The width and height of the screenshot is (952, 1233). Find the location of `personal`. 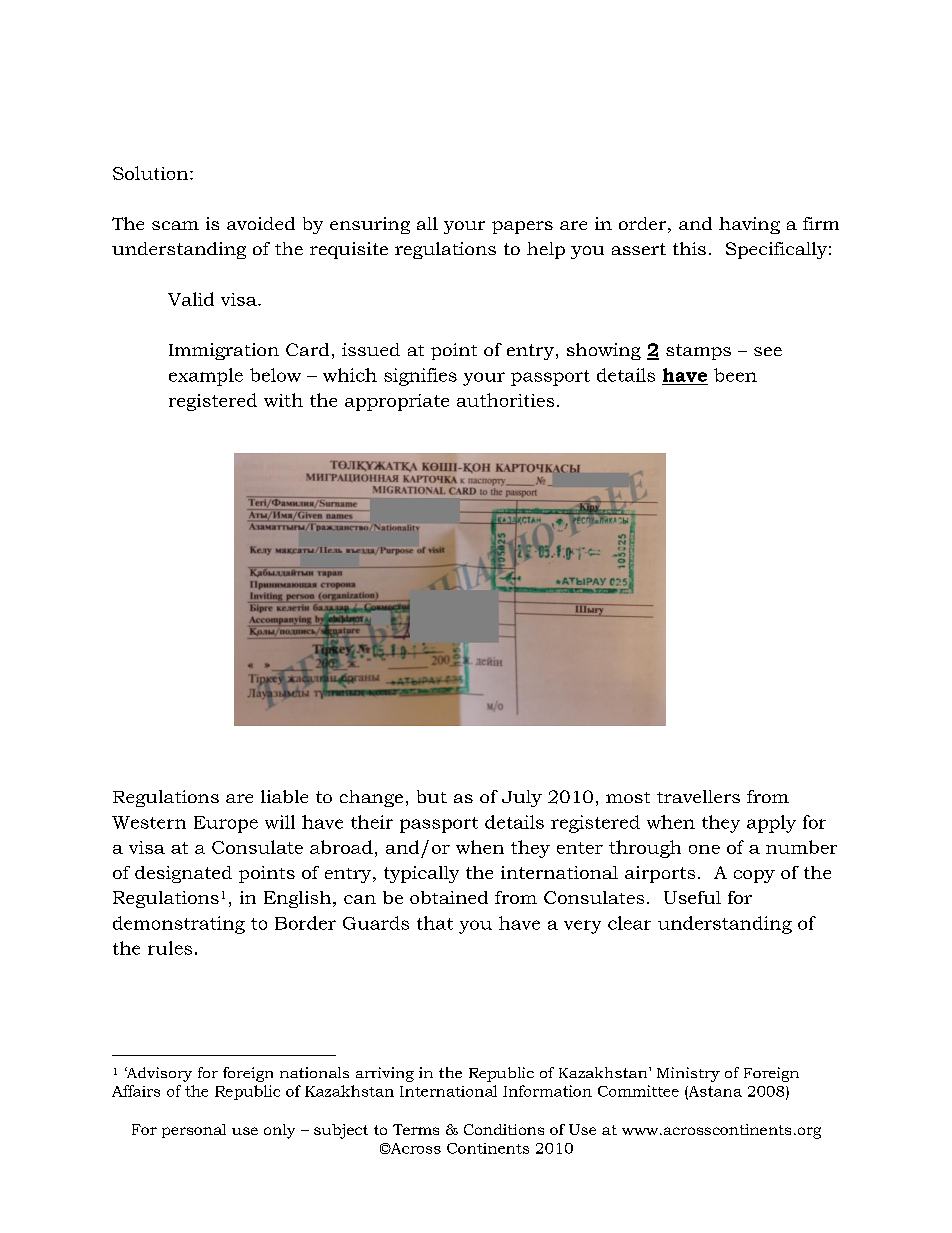

personal is located at coordinates (194, 1131).
